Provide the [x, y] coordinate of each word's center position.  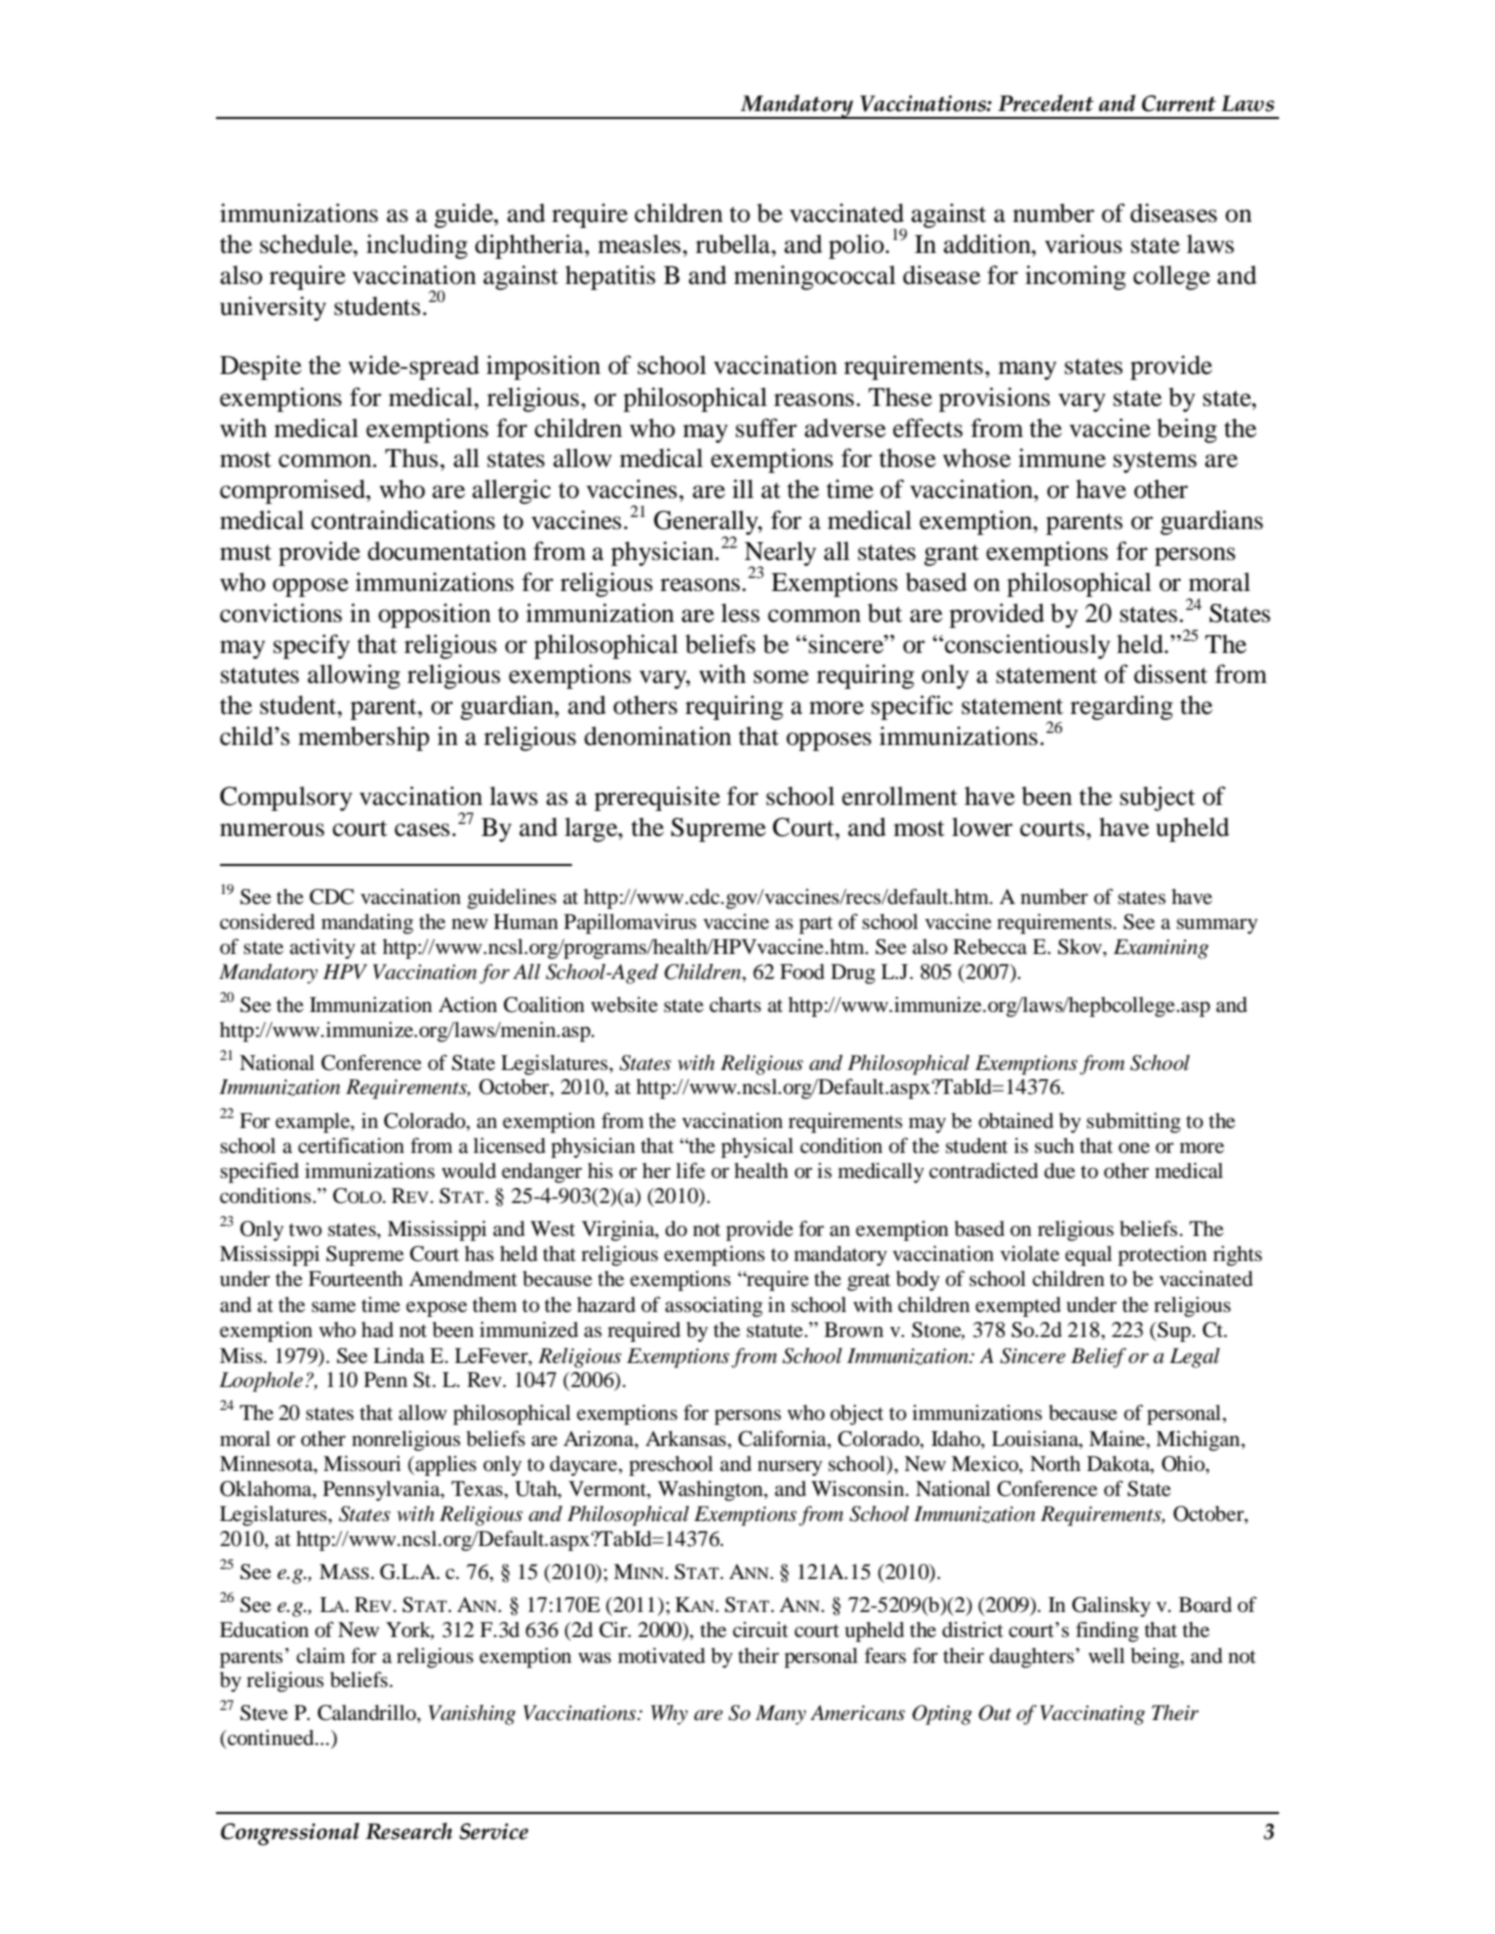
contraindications [403, 520]
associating [714, 1307]
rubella [734, 244]
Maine [1118, 1438]
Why [669, 1715]
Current [1179, 103]
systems [1155, 462]
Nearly [780, 555]
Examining [1161, 949]
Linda [399, 1356]
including [417, 246]
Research [408, 1831]
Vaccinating [1092, 1715]
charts [735, 1005]
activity [322, 949]
